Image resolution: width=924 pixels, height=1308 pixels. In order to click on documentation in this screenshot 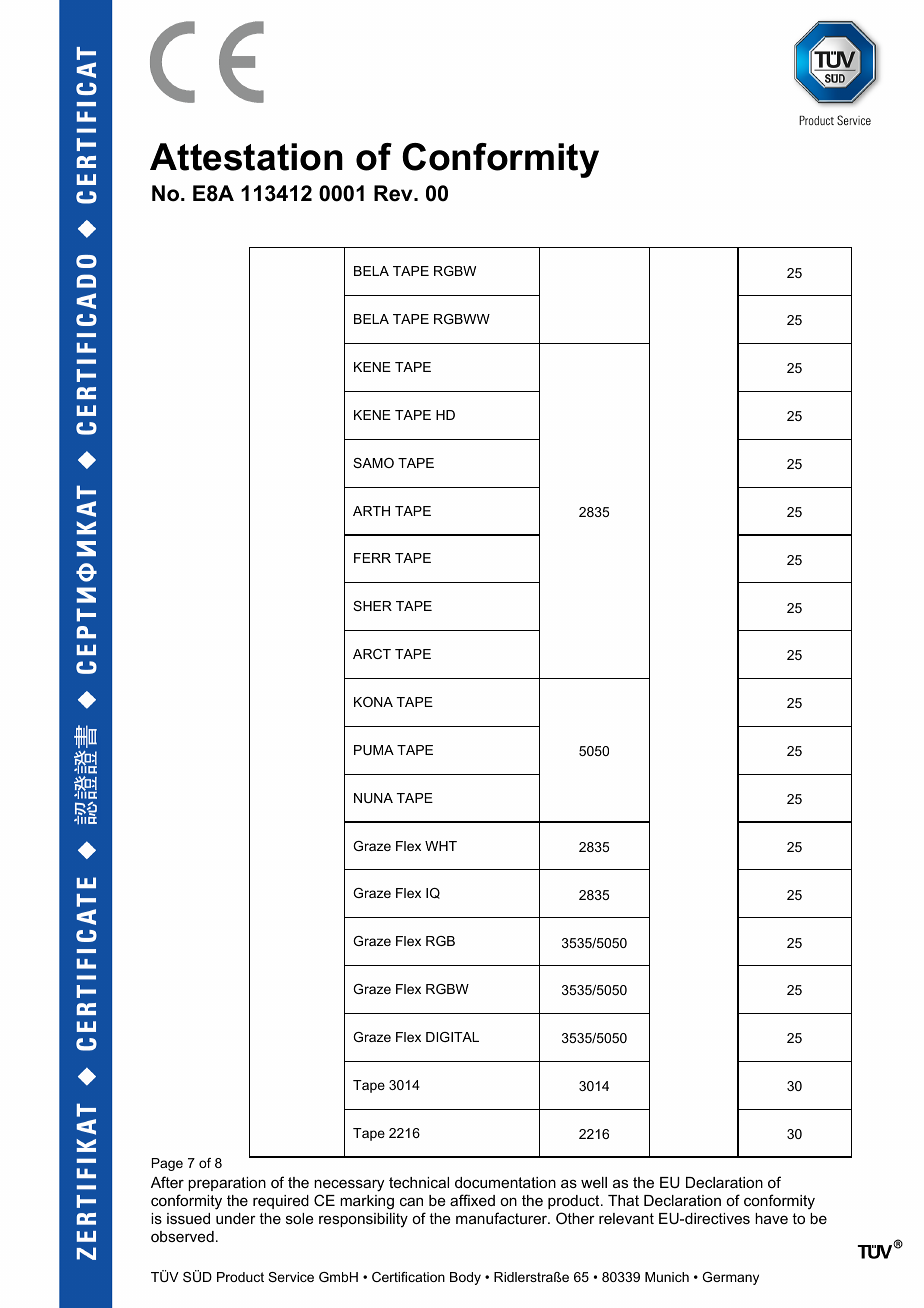, I will do `click(505, 1182)`.
